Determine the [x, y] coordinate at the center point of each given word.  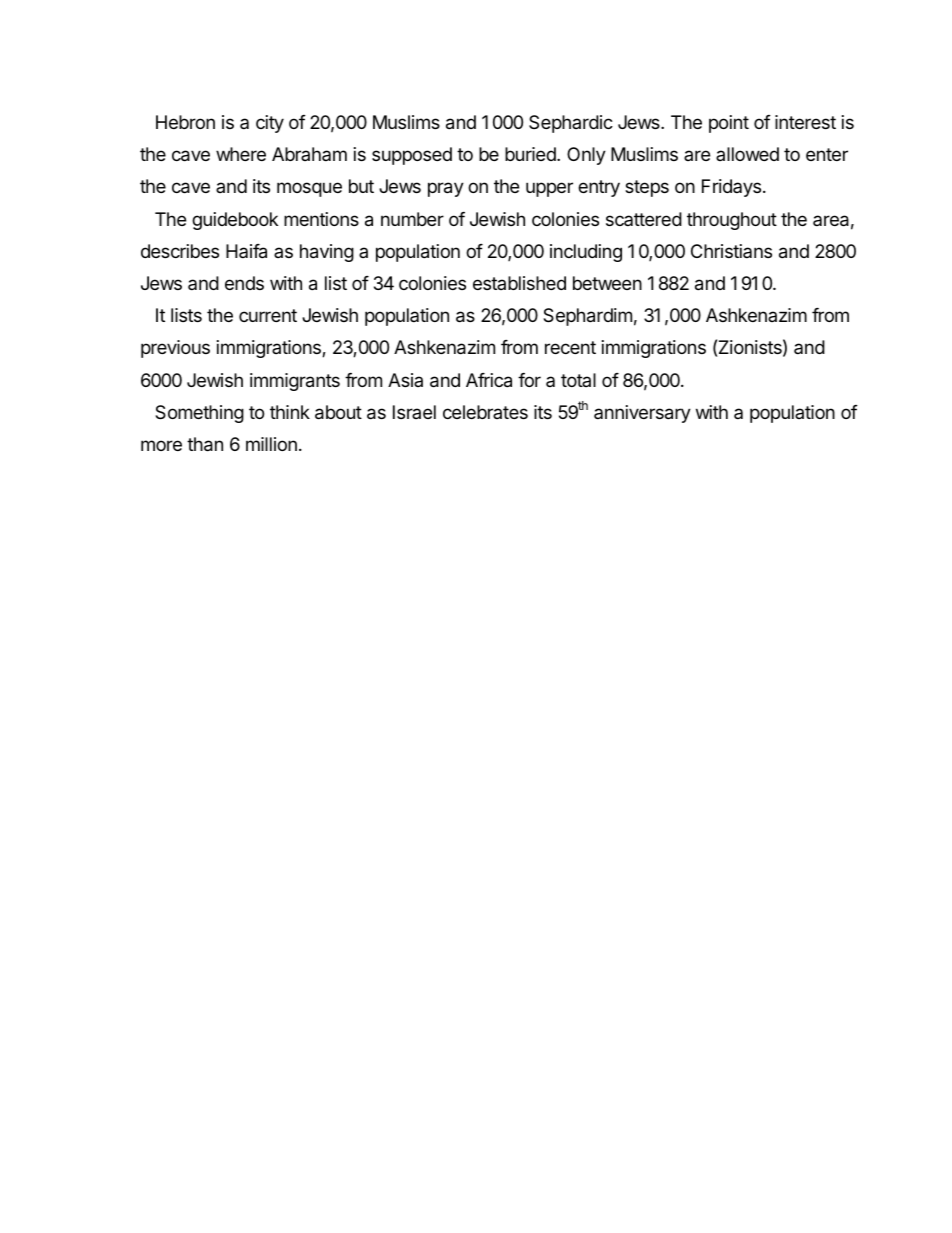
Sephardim [587, 317]
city [270, 124]
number [412, 219]
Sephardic [571, 124]
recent [570, 347]
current [268, 315]
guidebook [235, 221]
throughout [732, 221]
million [271, 444]
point [729, 124]
